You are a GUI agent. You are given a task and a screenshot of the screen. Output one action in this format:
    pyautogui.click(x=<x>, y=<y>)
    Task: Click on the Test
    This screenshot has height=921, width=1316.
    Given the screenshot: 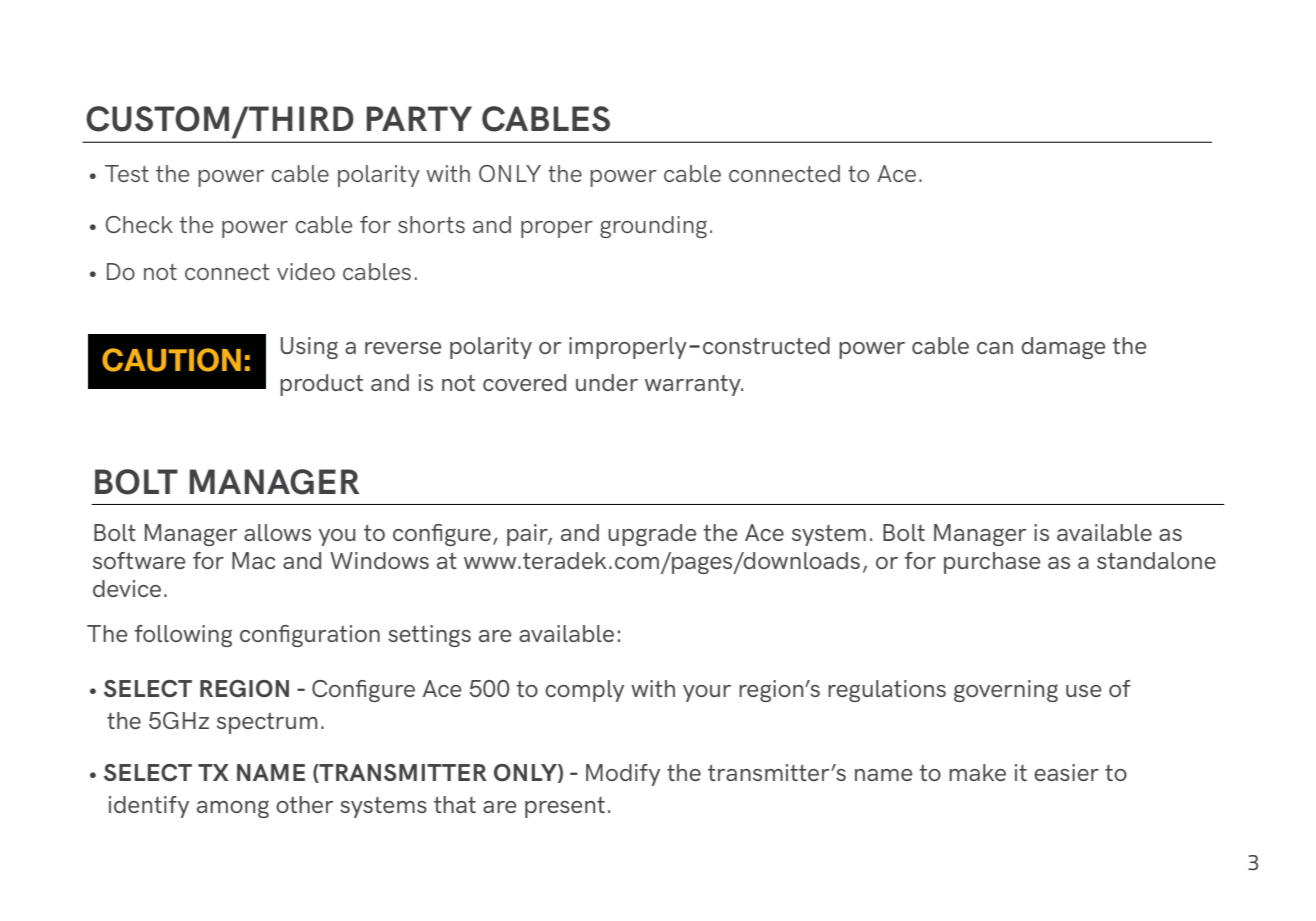 What is the action you would take?
    pyautogui.click(x=127, y=173)
